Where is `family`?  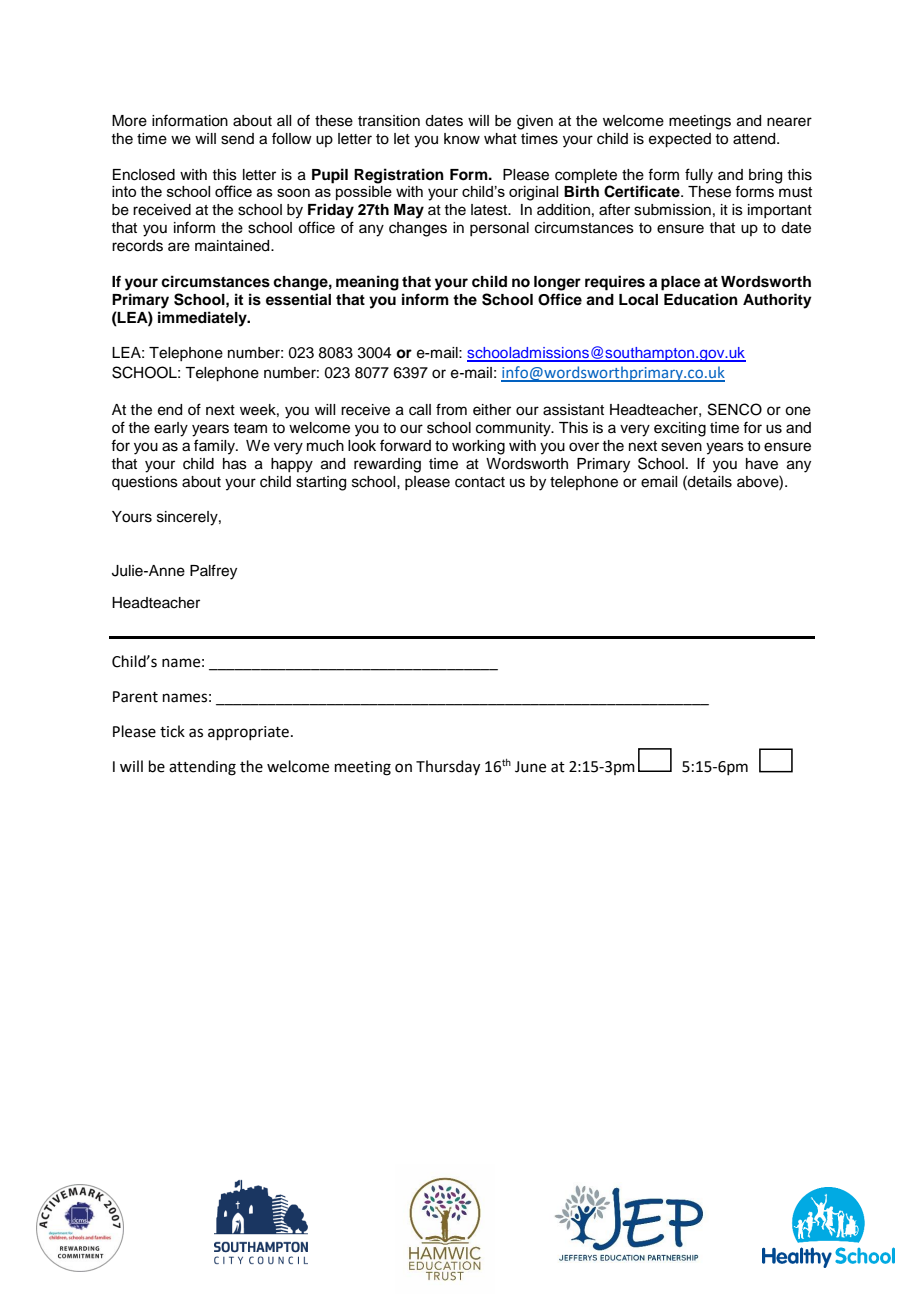
family is located at coordinates (215, 447).
